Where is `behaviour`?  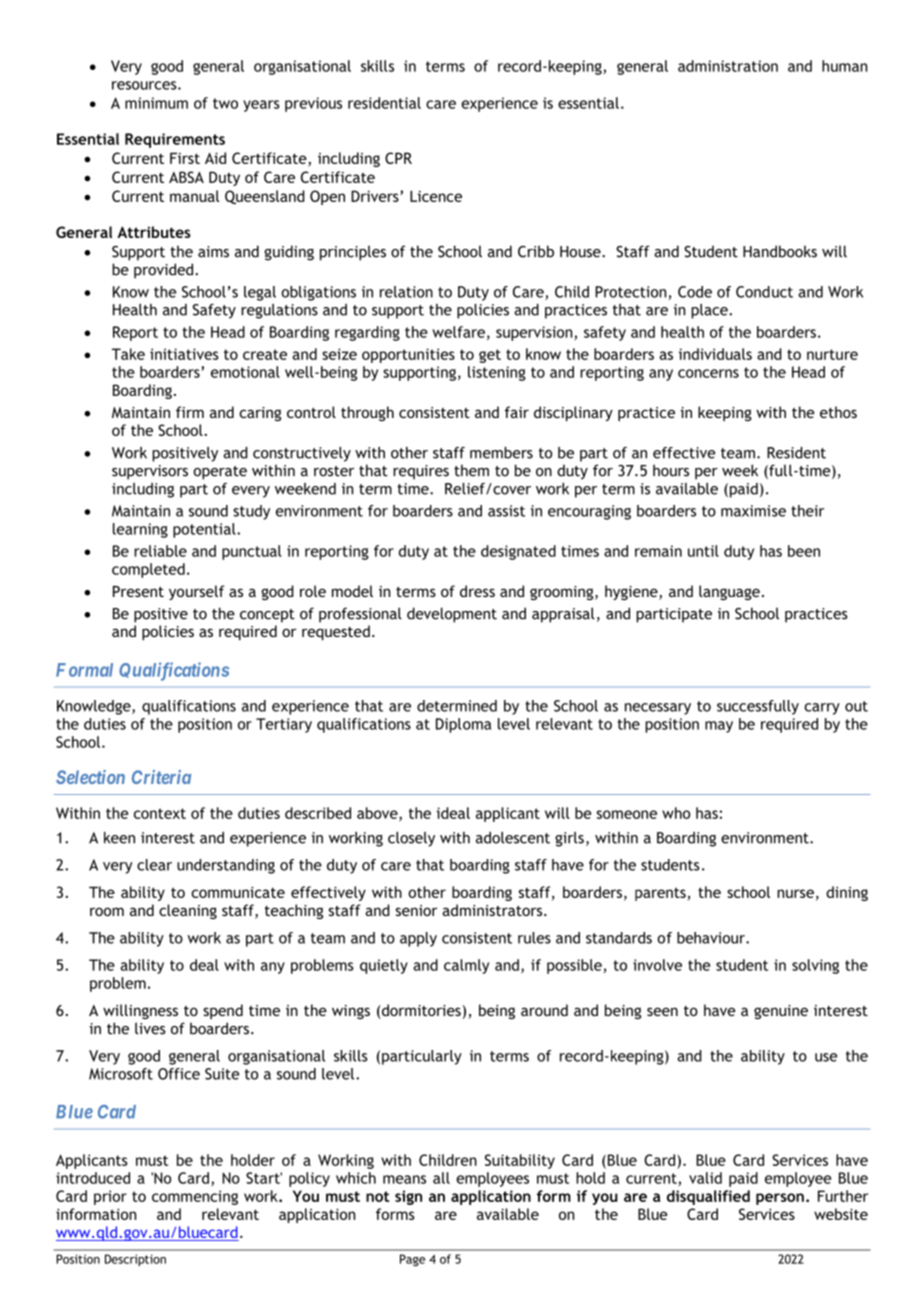 behaviour is located at coordinates (712, 938).
